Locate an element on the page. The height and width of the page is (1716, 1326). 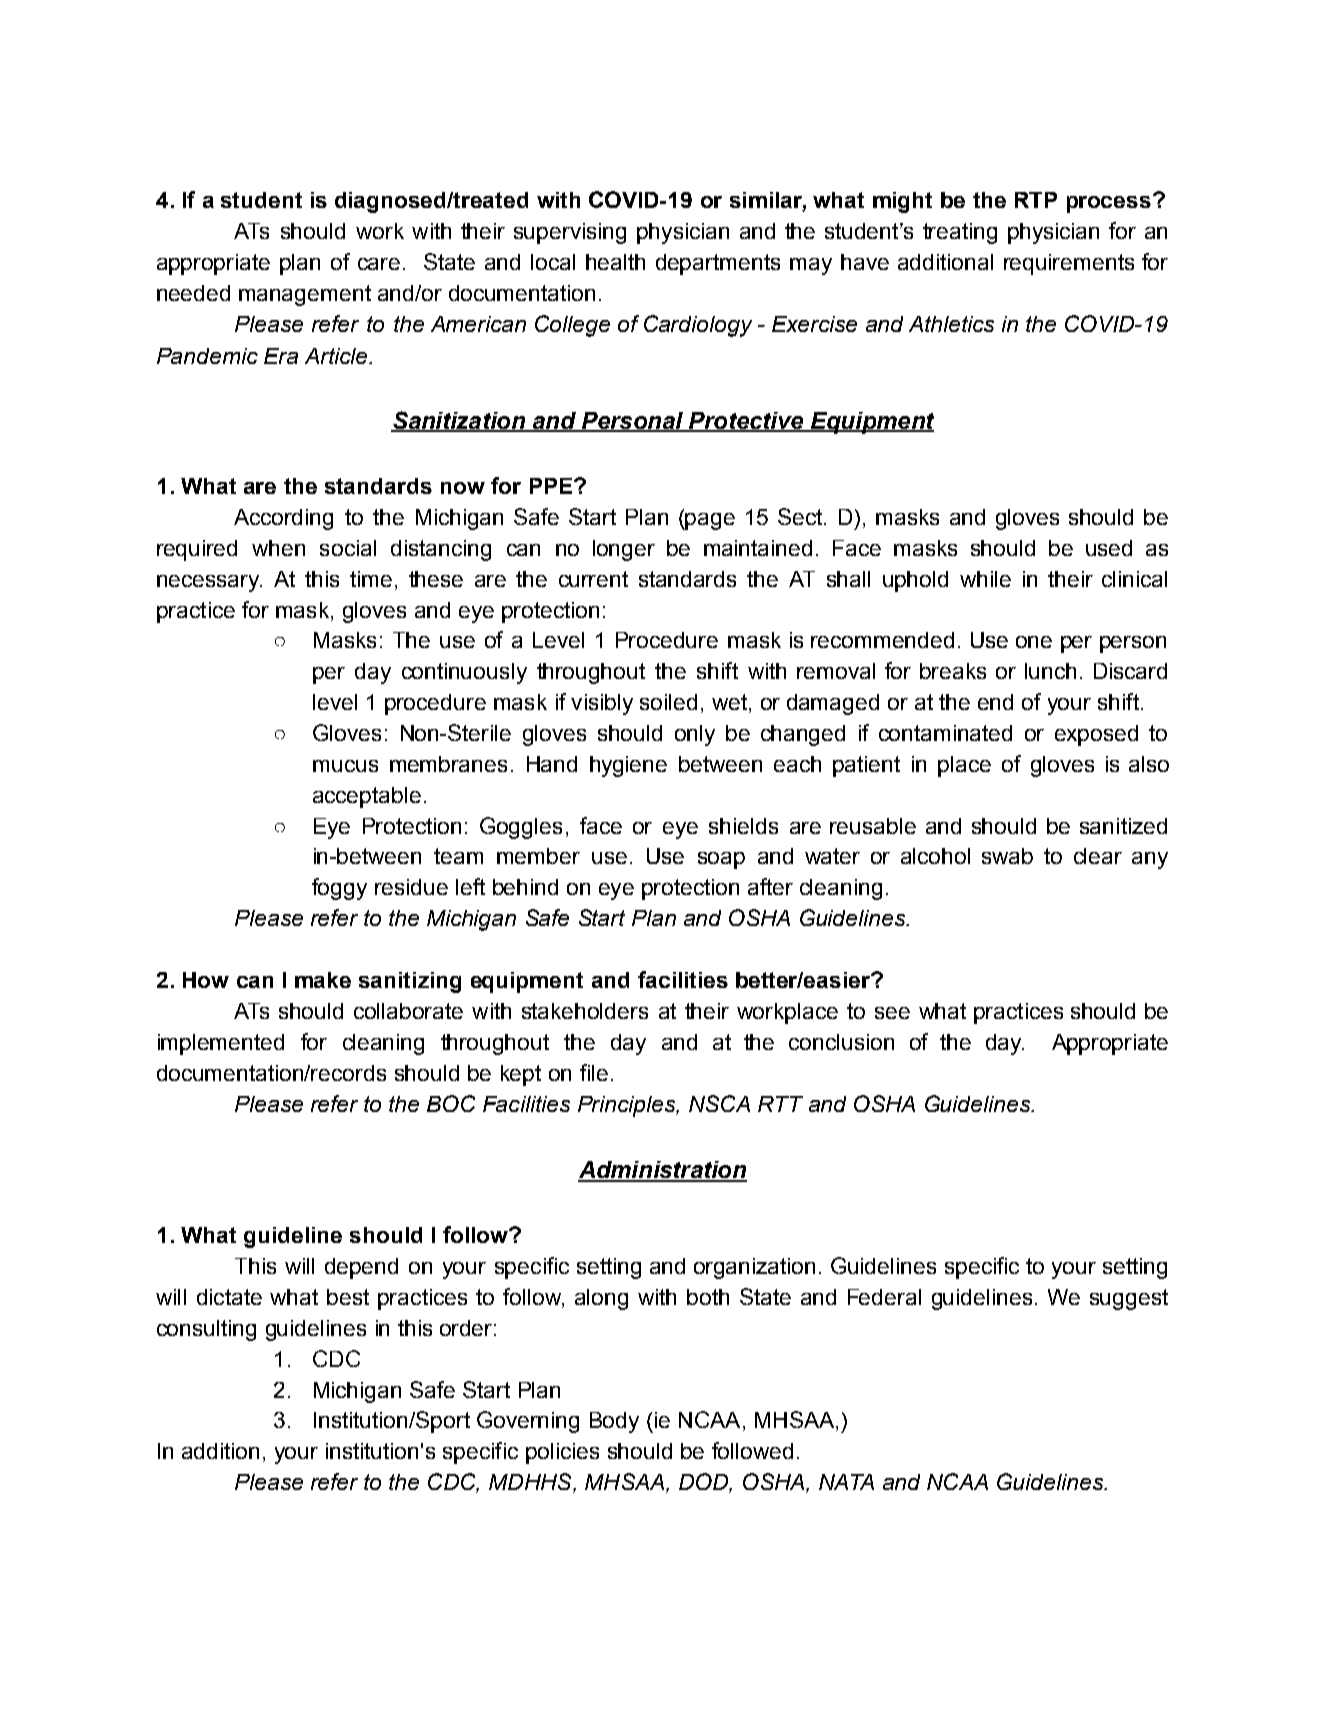
acceptable is located at coordinates (367, 797).
